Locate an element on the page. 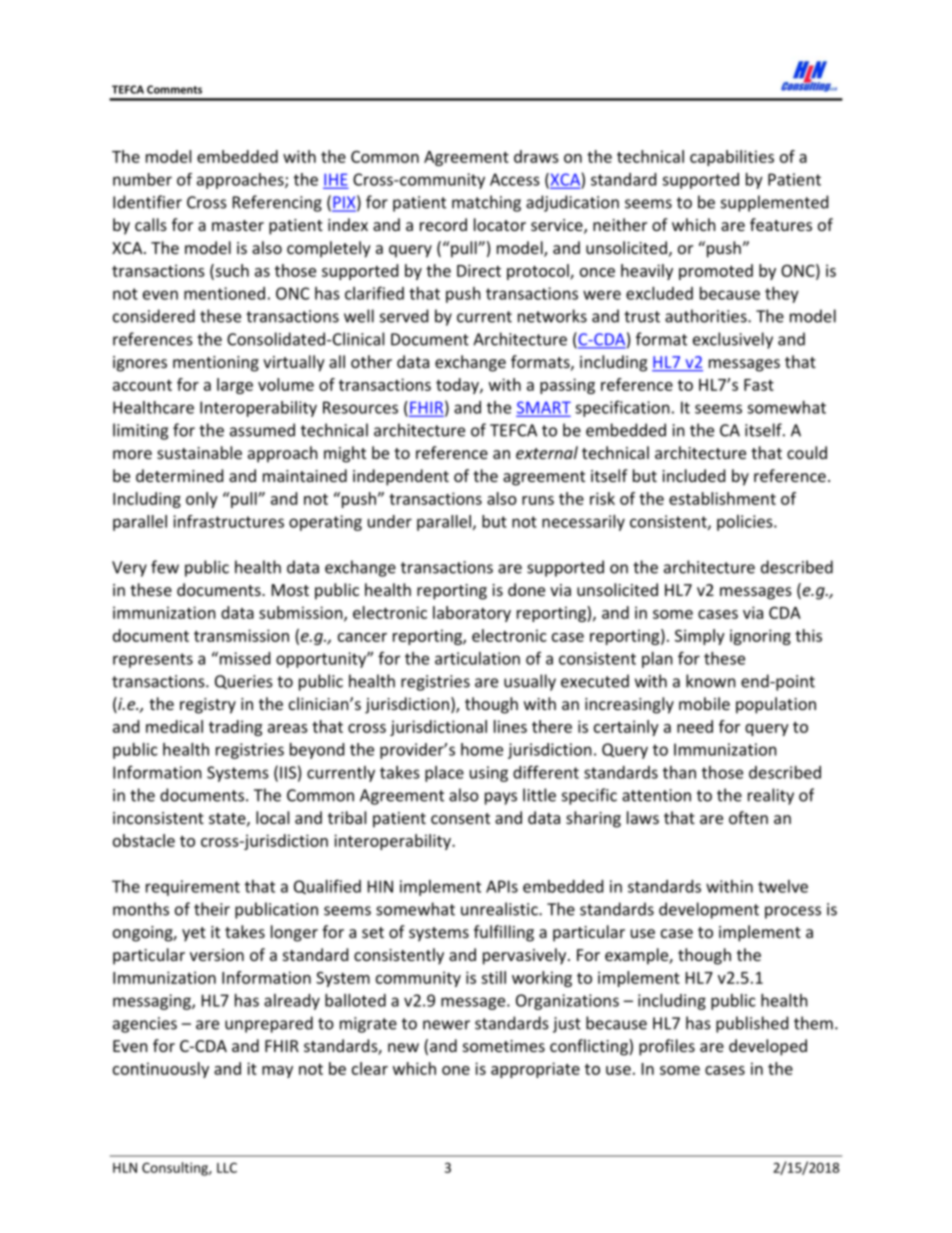 The image size is (952, 1233). capabilities is located at coordinates (732, 158).
